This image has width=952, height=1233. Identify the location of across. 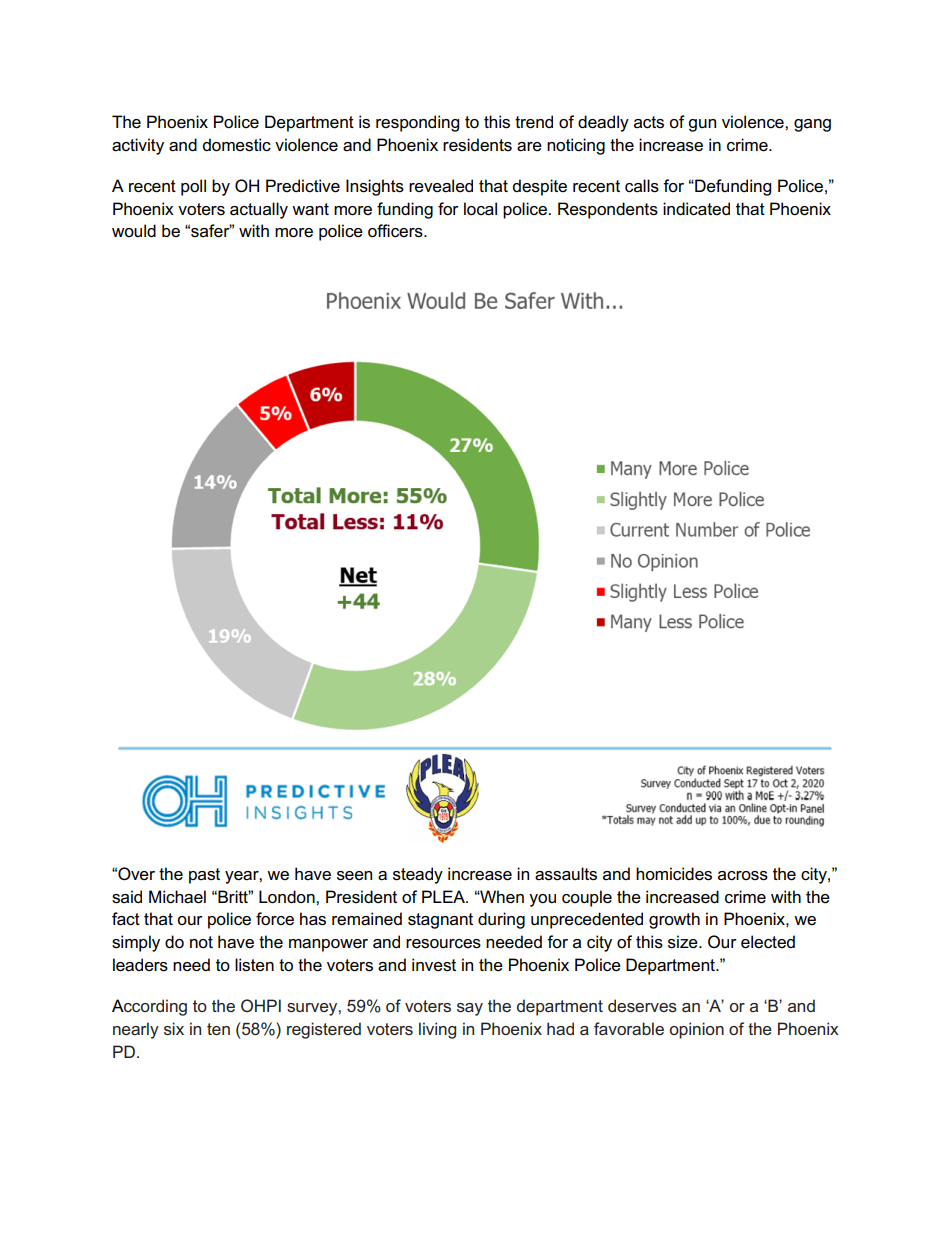
(743, 876).
